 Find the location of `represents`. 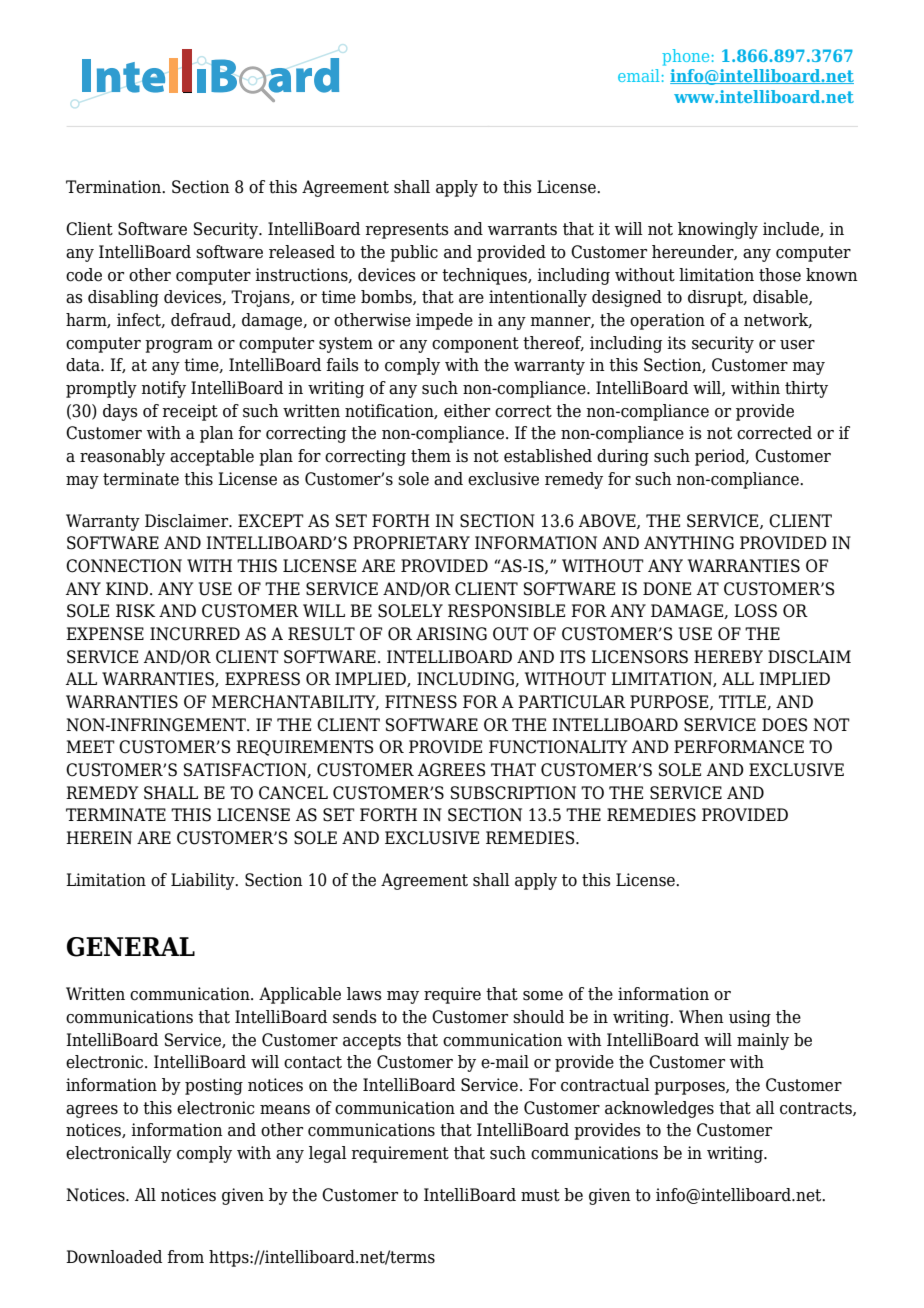

represents is located at coordinates (407, 231).
